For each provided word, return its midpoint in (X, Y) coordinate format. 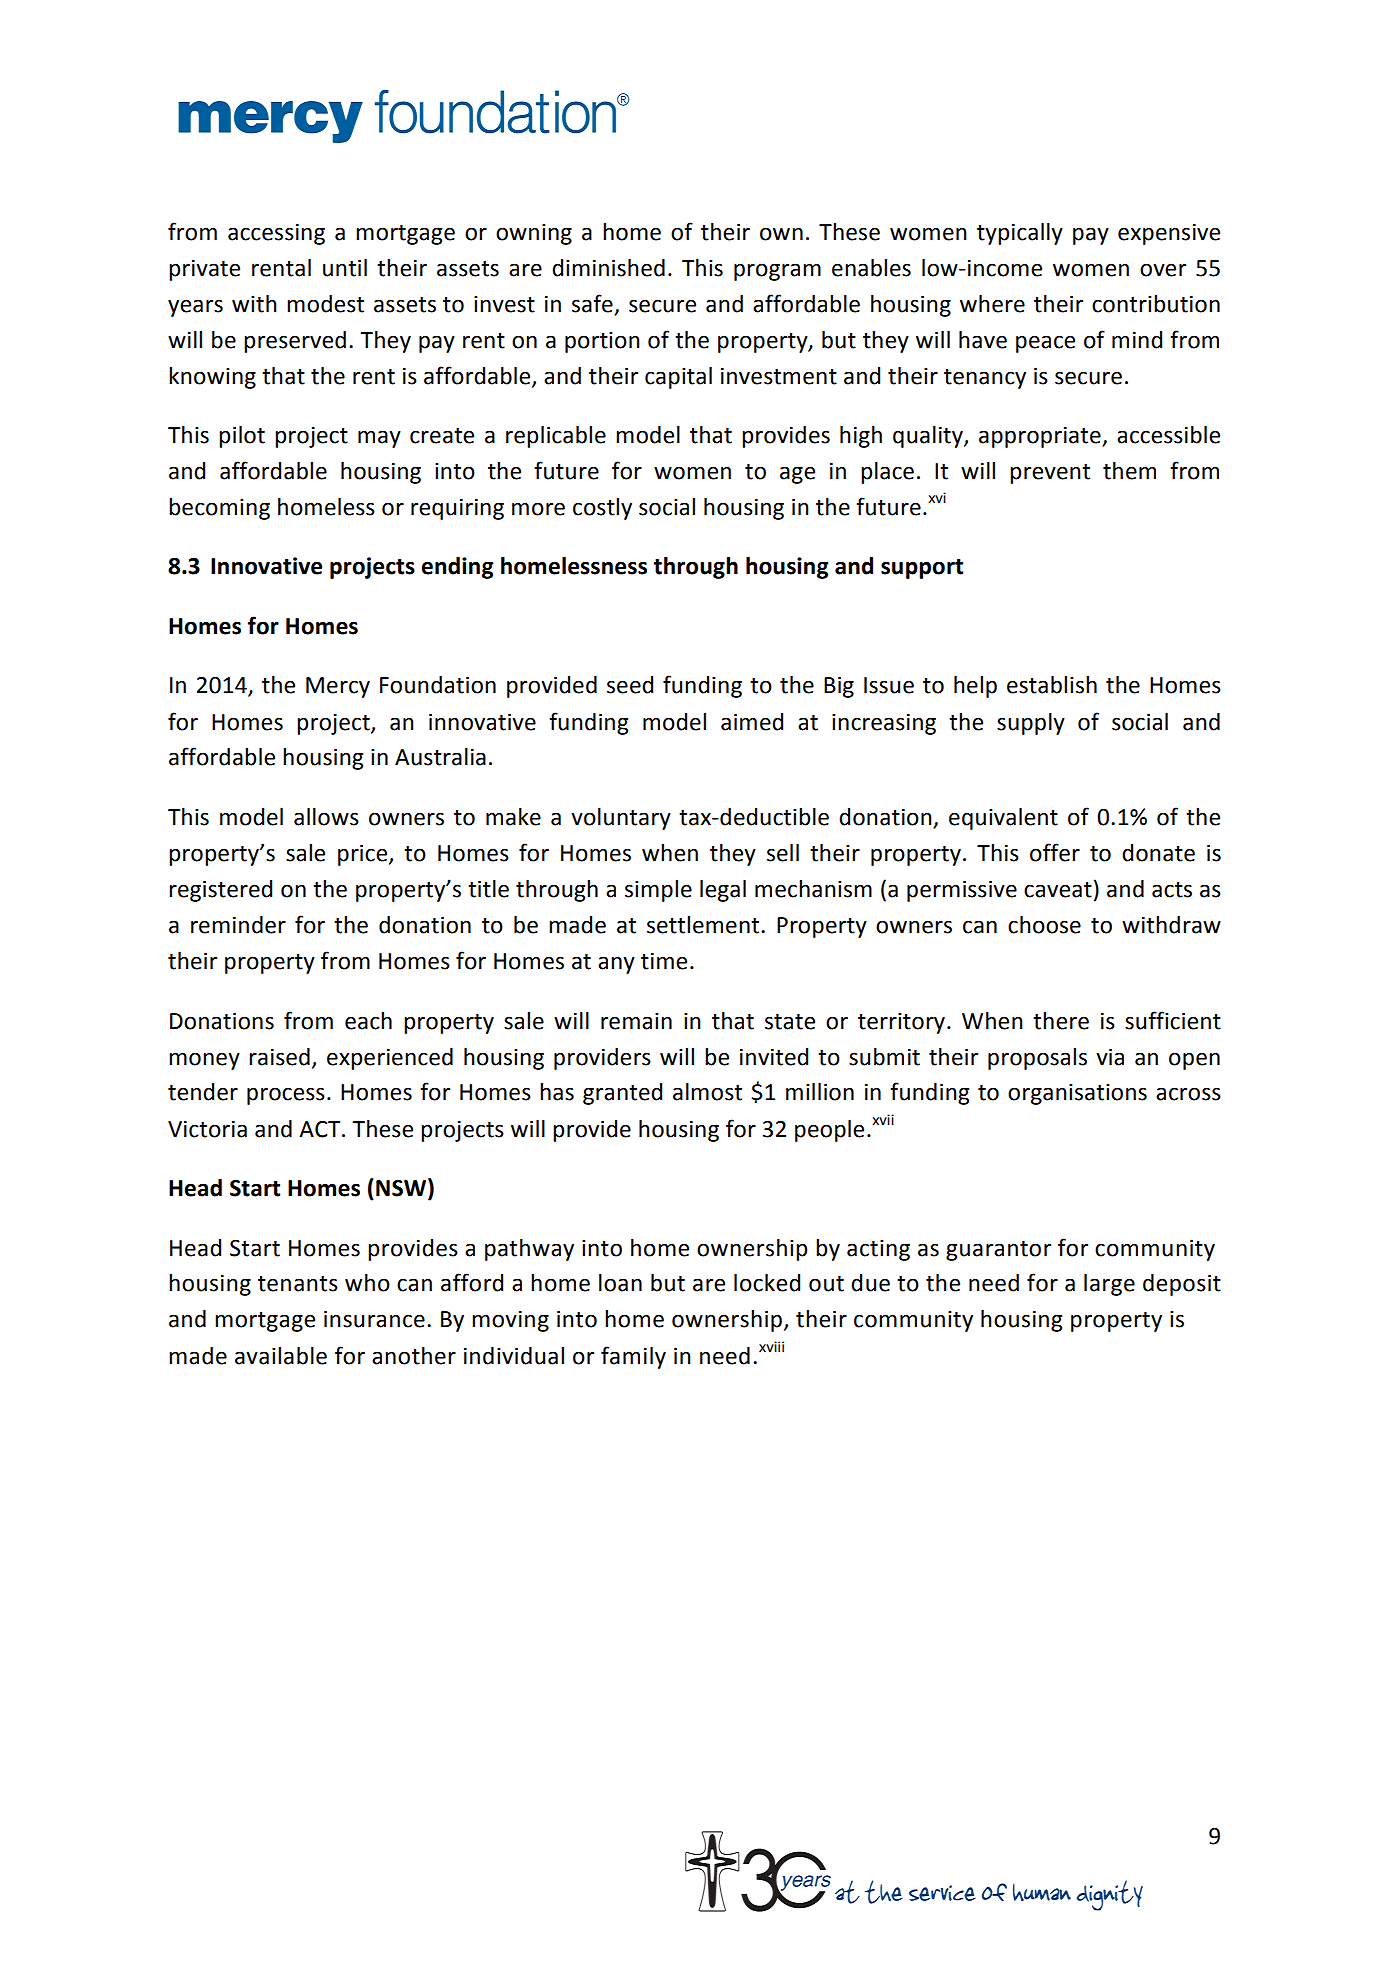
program (777, 272)
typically (1020, 234)
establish (1052, 685)
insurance (374, 1319)
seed (630, 685)
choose (1044, 925)
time (664, 961)
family (633, 1357)
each (368, 1021)
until (345, 268)
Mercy (338, 687)
